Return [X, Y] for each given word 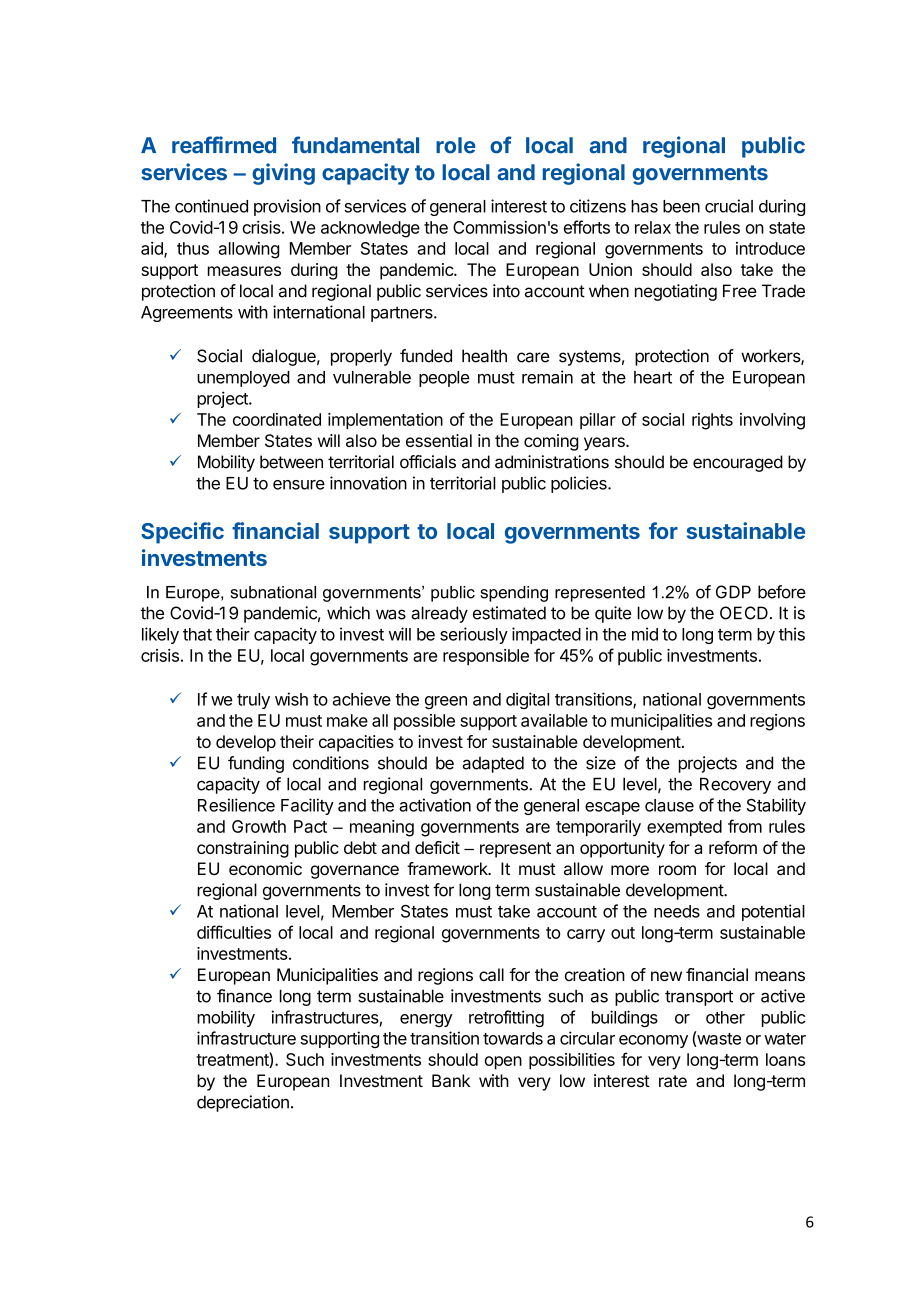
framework [448, 868]
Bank [451, 1081]
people [444, 379]
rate [673, 1081]
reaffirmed [224, 145]
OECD [744, 613]
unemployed [243, 379]
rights [712, 421]
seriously [474, 635]
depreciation [243, 1103]
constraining [243, 849]
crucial [729, 206]
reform [733, 847]
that [197, 634]
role [456, 145]
